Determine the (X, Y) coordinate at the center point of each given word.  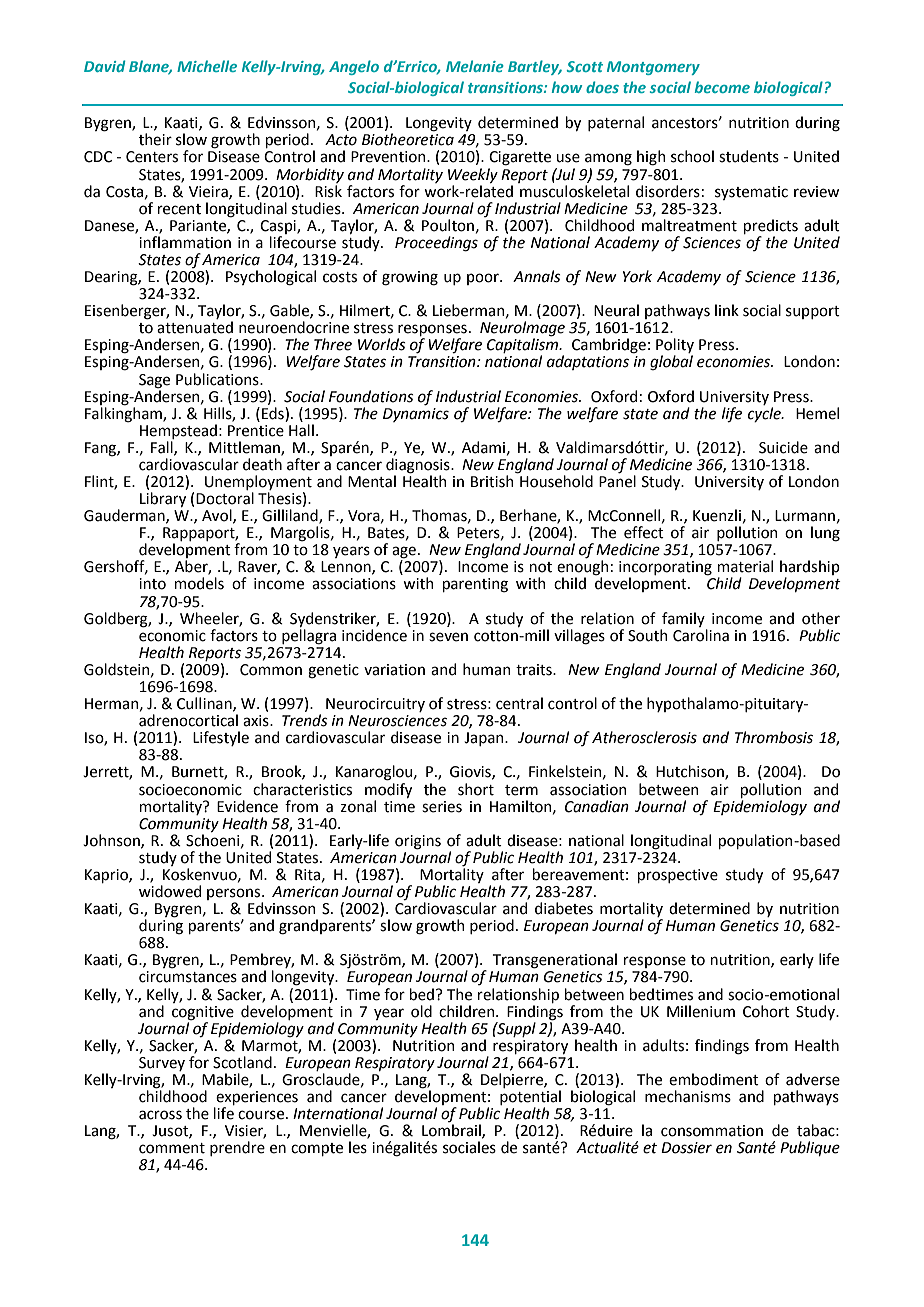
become (722, 87)
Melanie (475, 66)
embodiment (714, 1079)
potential (530, 1097)
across (160, 1115)
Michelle (207, 66)
